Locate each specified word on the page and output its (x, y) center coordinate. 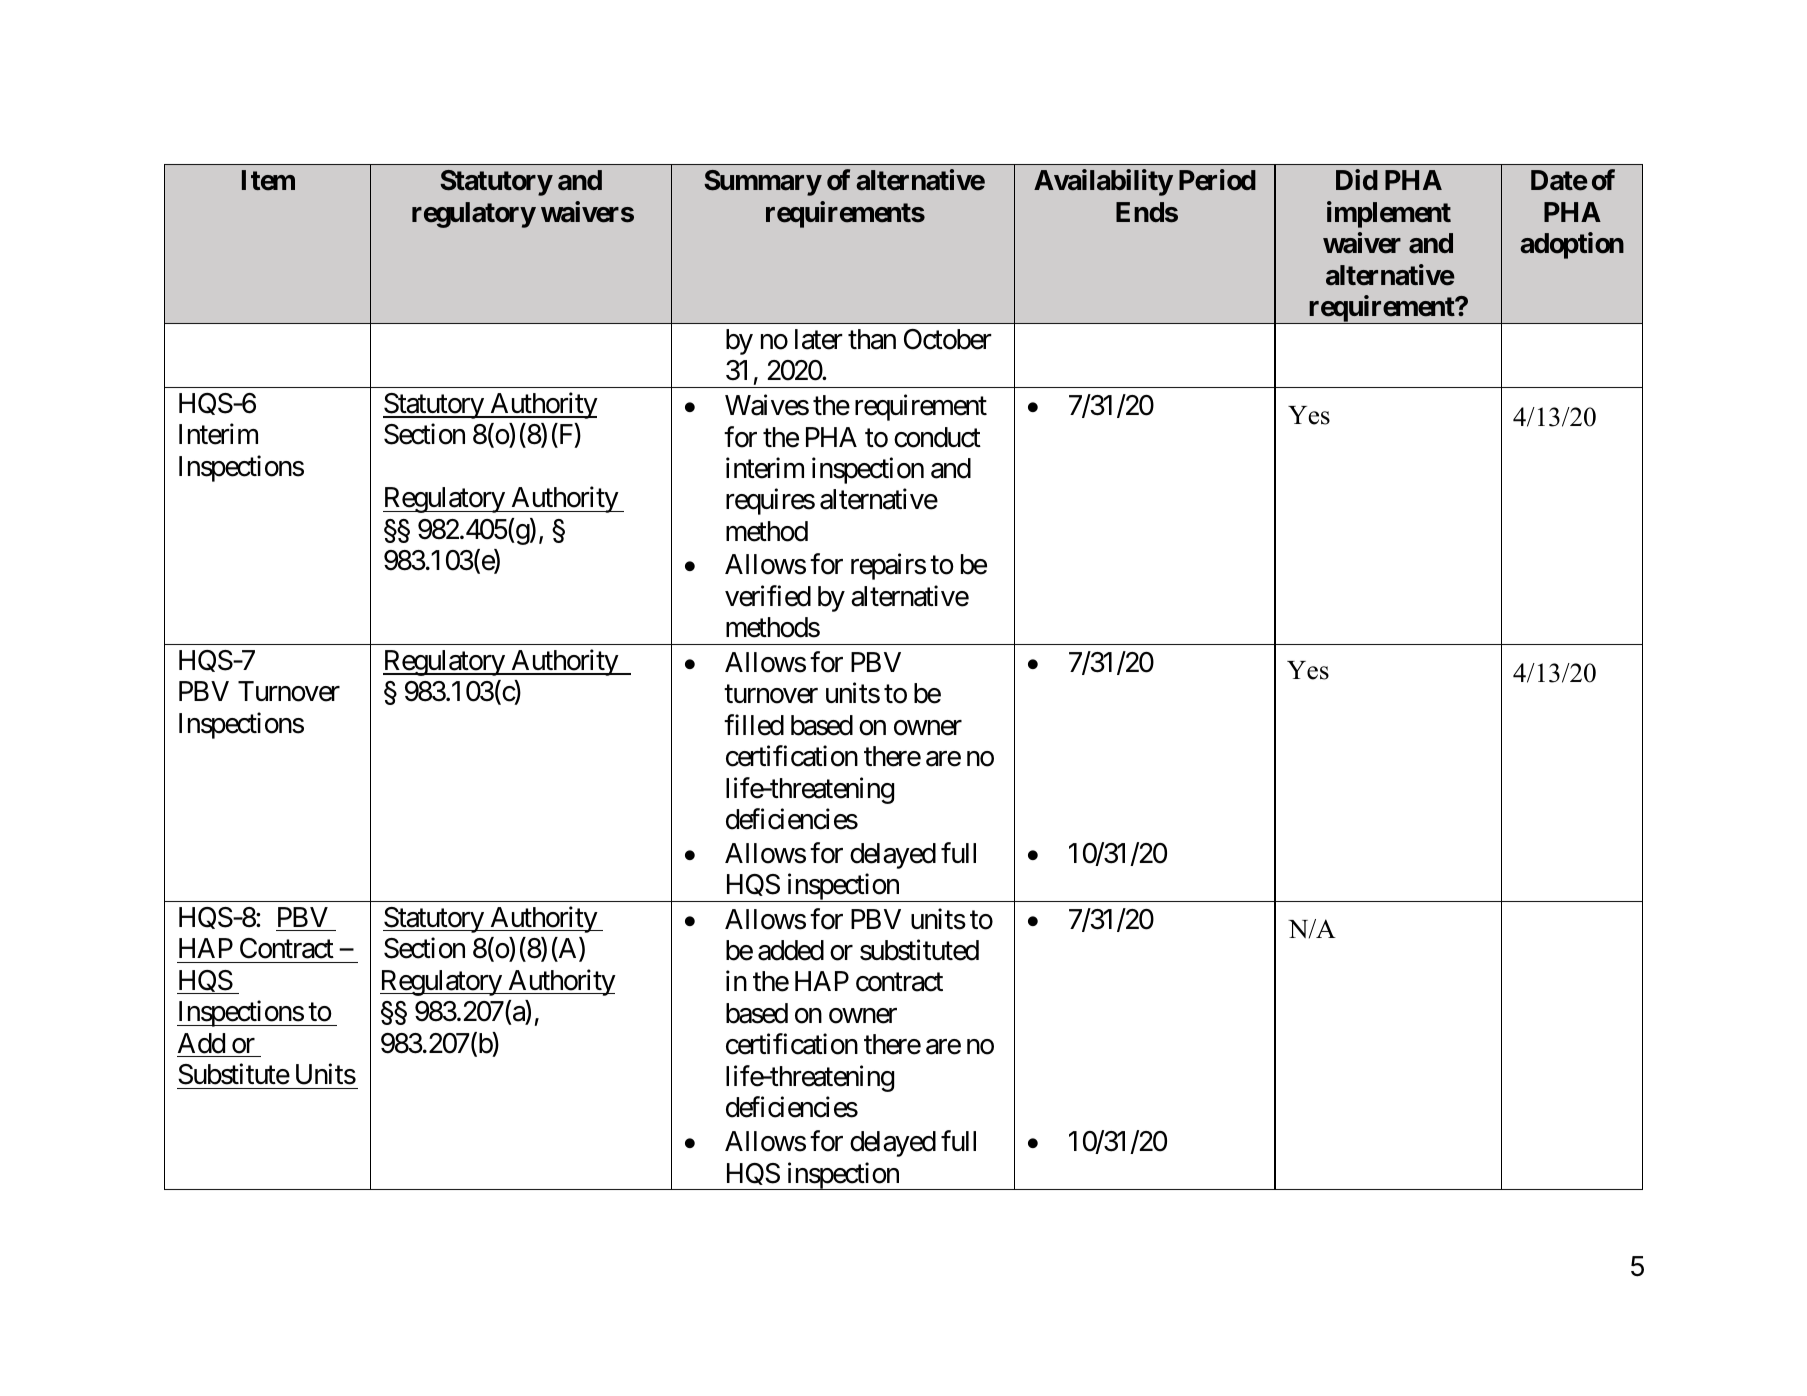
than (872, 339)
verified (768, 596)
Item (268, 180)
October (948, 339)
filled (754, 725)
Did (1357, 179)
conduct (937, 437)
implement (1389, 214)
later (819, 339)
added (791, 950)
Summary (762, 183)
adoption (1572, 245)
